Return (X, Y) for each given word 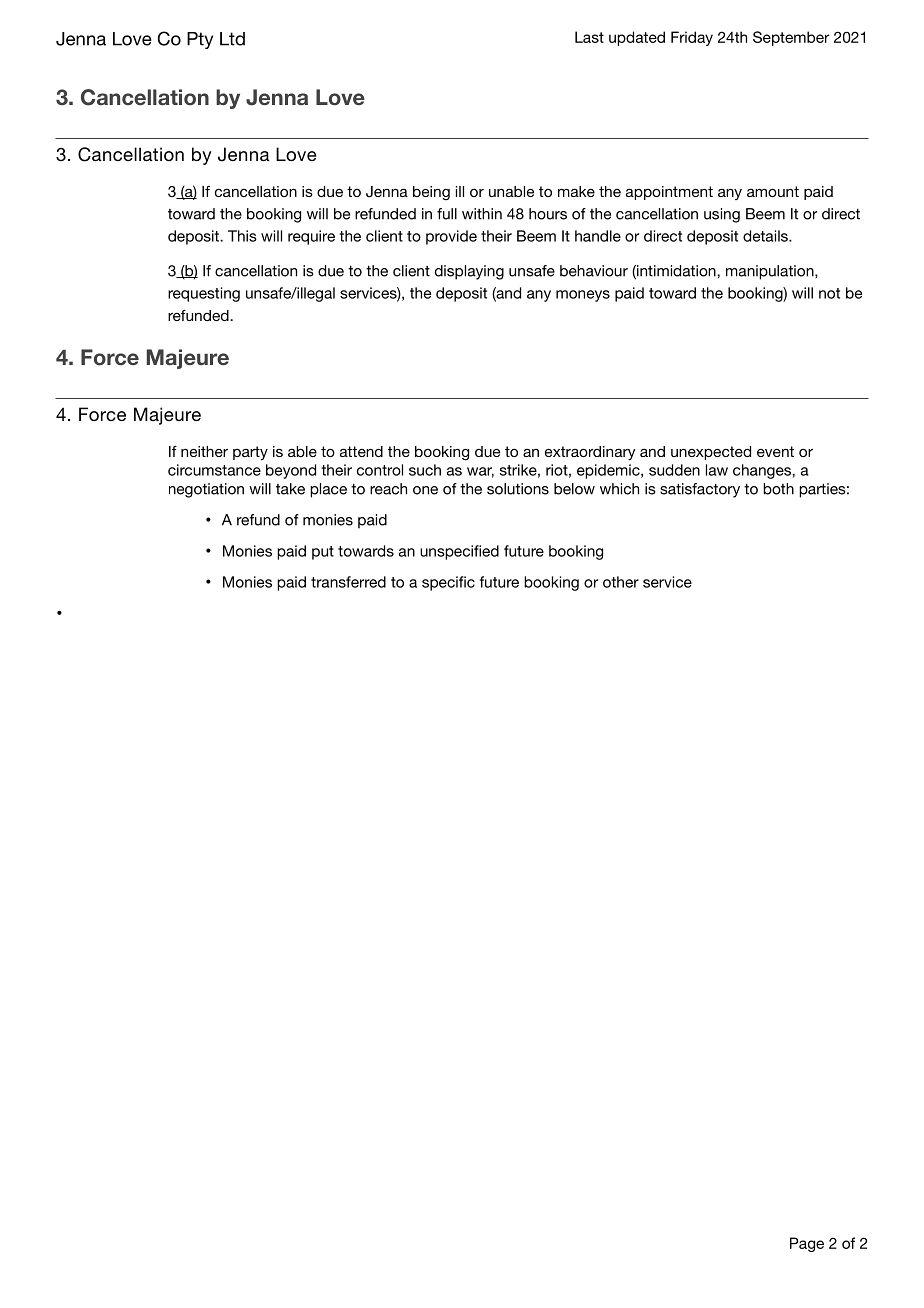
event (775, 451)
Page (807, 1244)
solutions (518, 489)
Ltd (232, 39)
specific (448, 583)
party (250, 453)
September (791, 38)
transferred (348, 582)
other (621, 582)
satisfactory (700, 490)
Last (589, 37)
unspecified (459, 552)
